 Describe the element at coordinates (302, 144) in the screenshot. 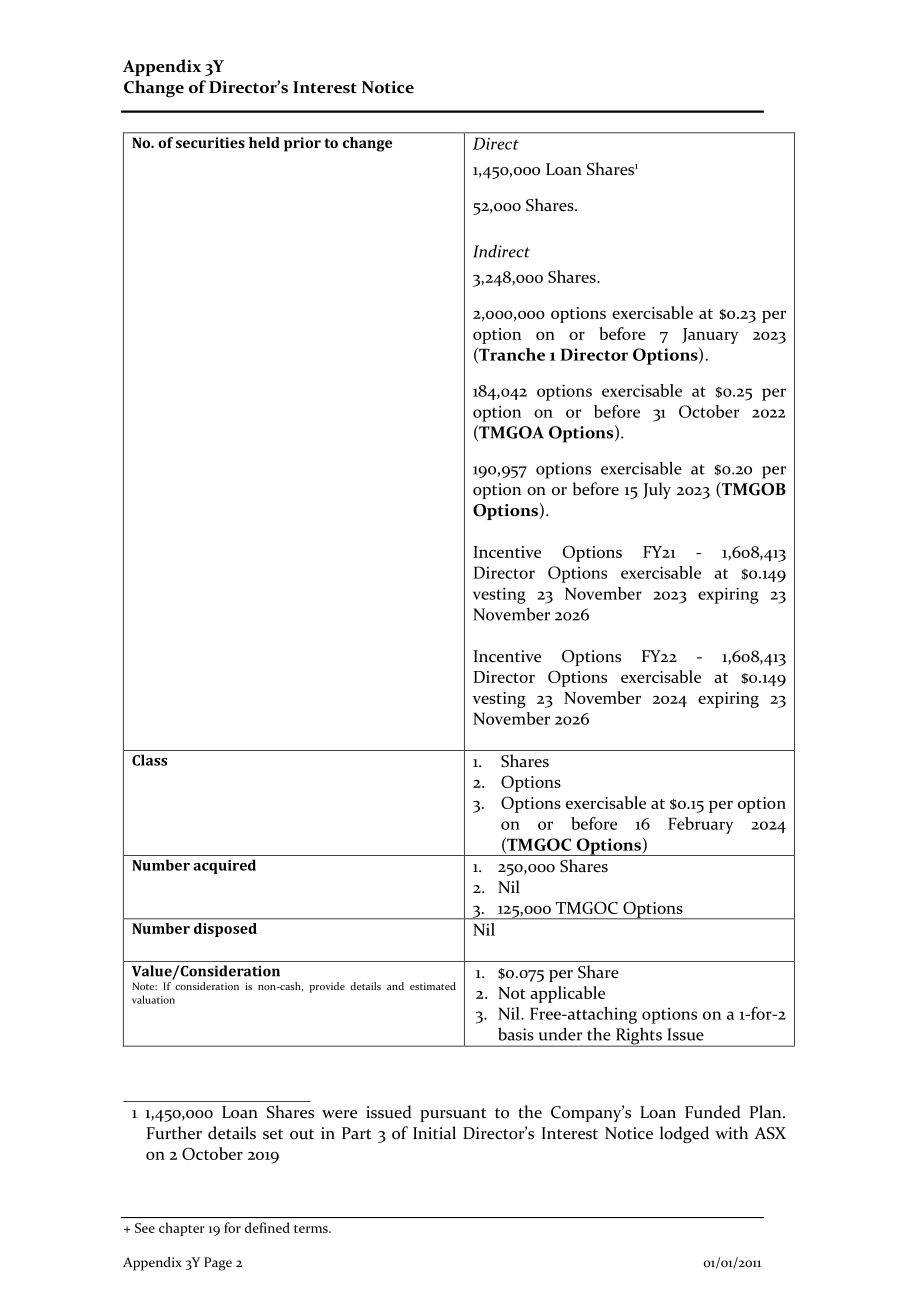

I see `prior` at that location.
